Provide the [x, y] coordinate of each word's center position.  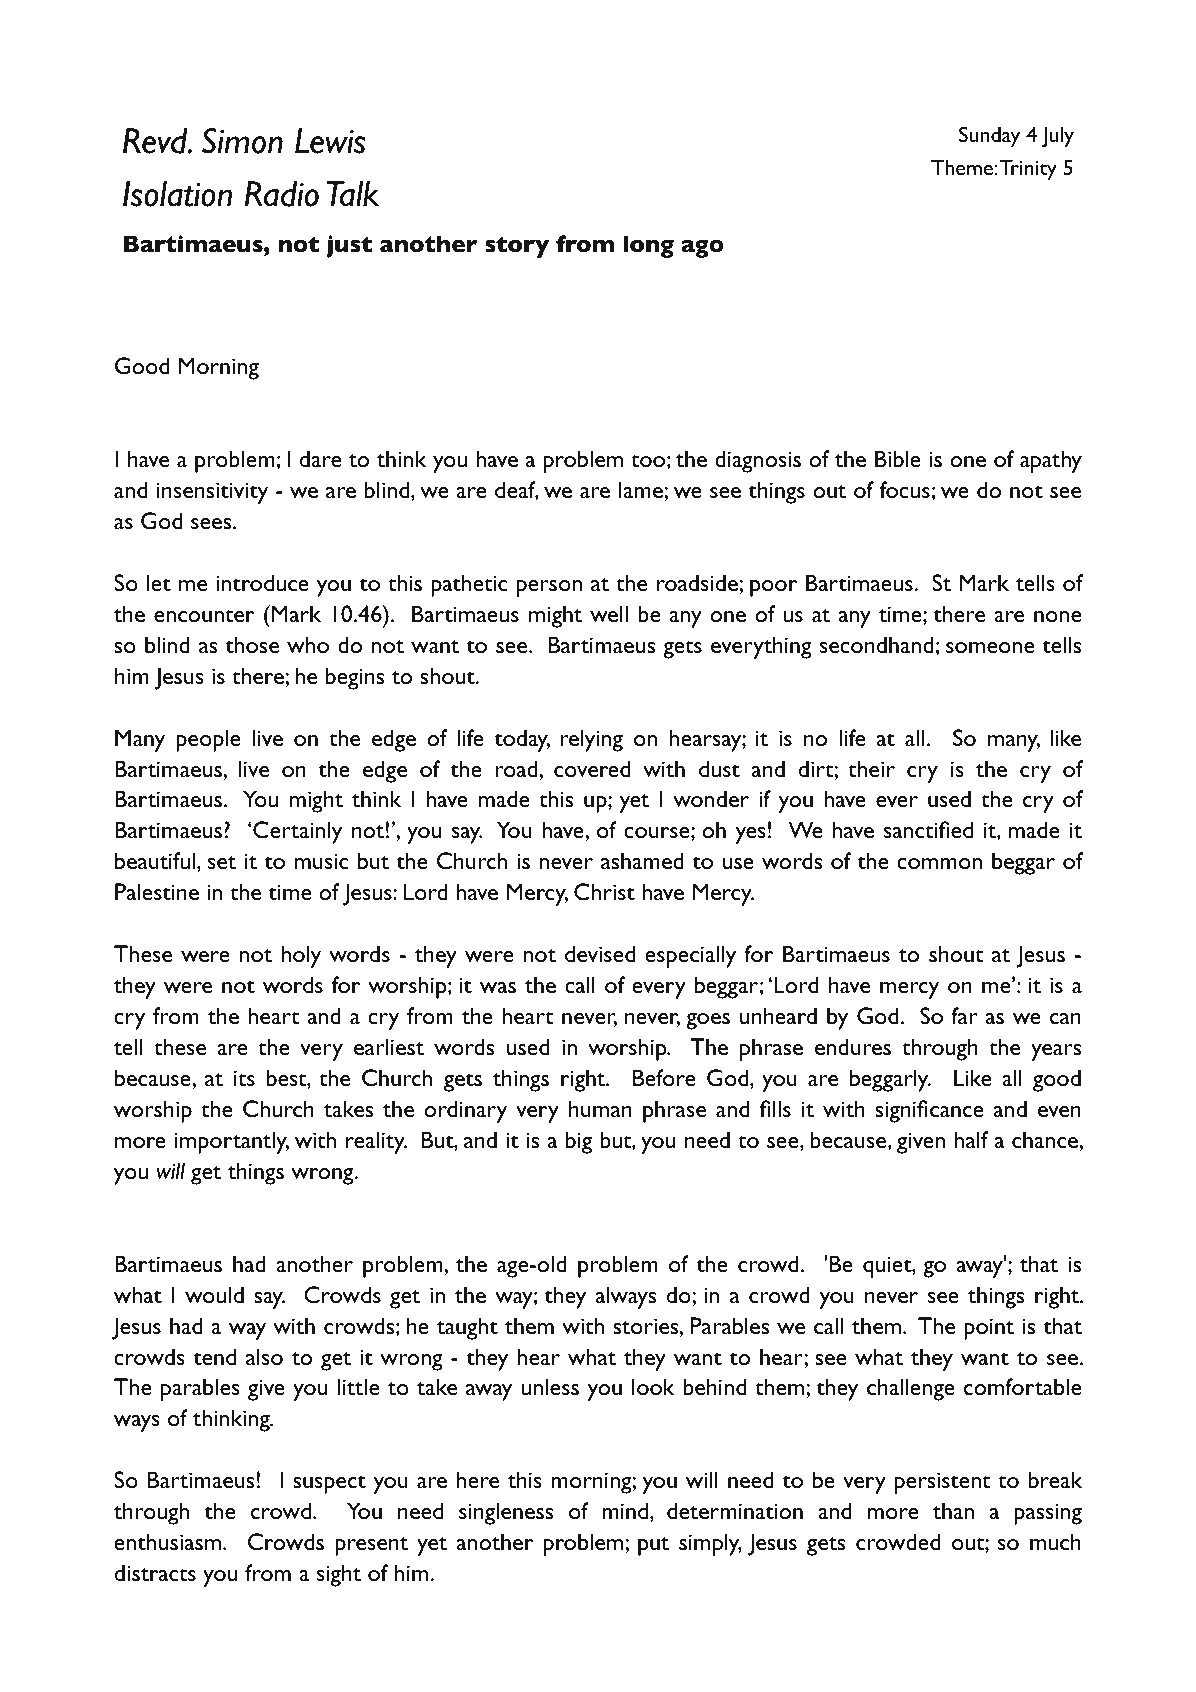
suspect [329, 1484]
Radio [282, 194]
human [600, 1108]
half [971, 1139]
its [244, 1078]
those [252, 644]
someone [990, 647]
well [609, 613]
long [649, 246]
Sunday [989, 136]
